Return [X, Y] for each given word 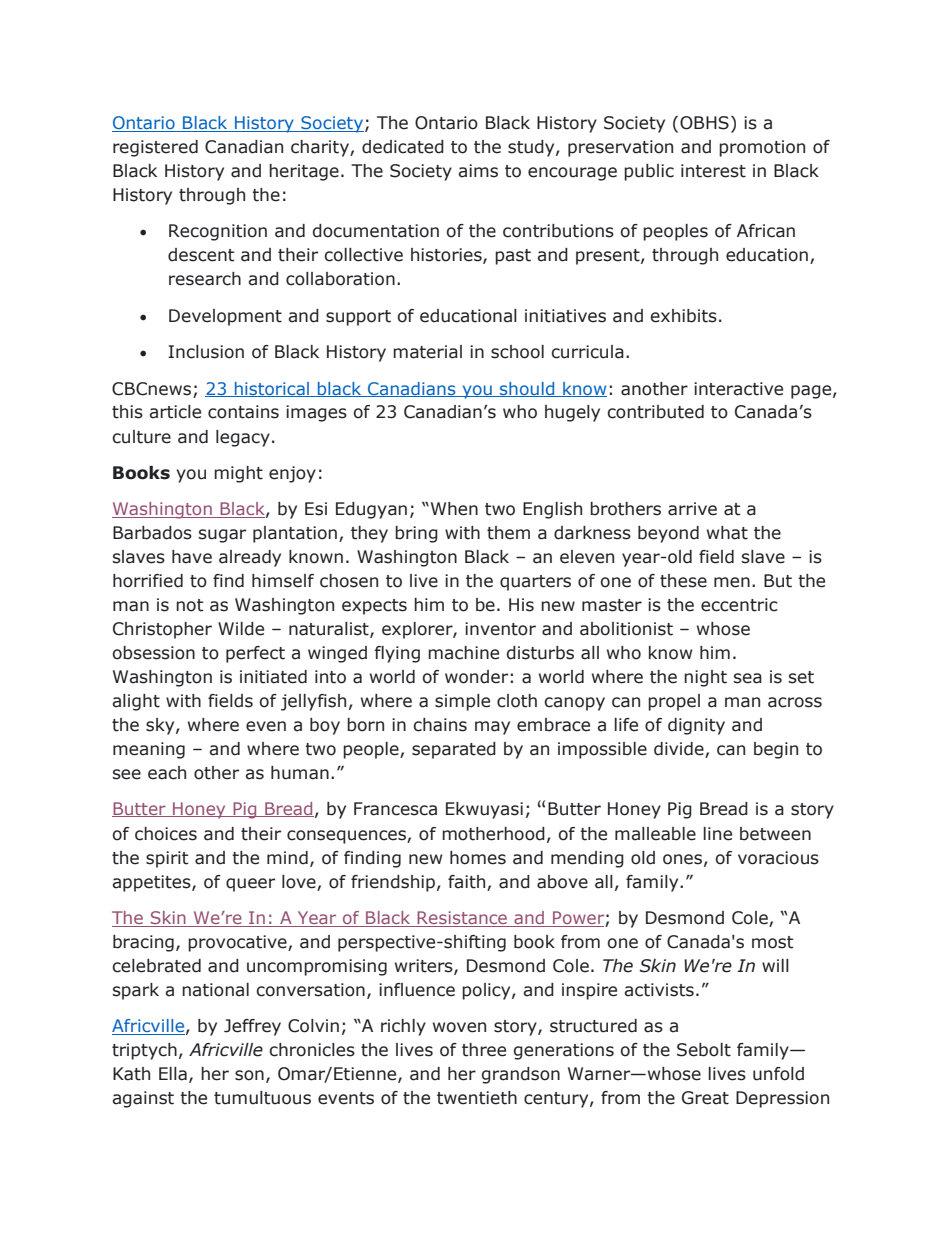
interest [713, 171]
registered [155, 148]
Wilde [241, 629]
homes [478, 858]
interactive [738, 389]
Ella [173, 1074]
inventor [500, 629]
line [717, 834]
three [484, 1050]
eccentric [739, 605]
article [175, 412]
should [527, 389]
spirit [167, 859]
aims [478, 171]
